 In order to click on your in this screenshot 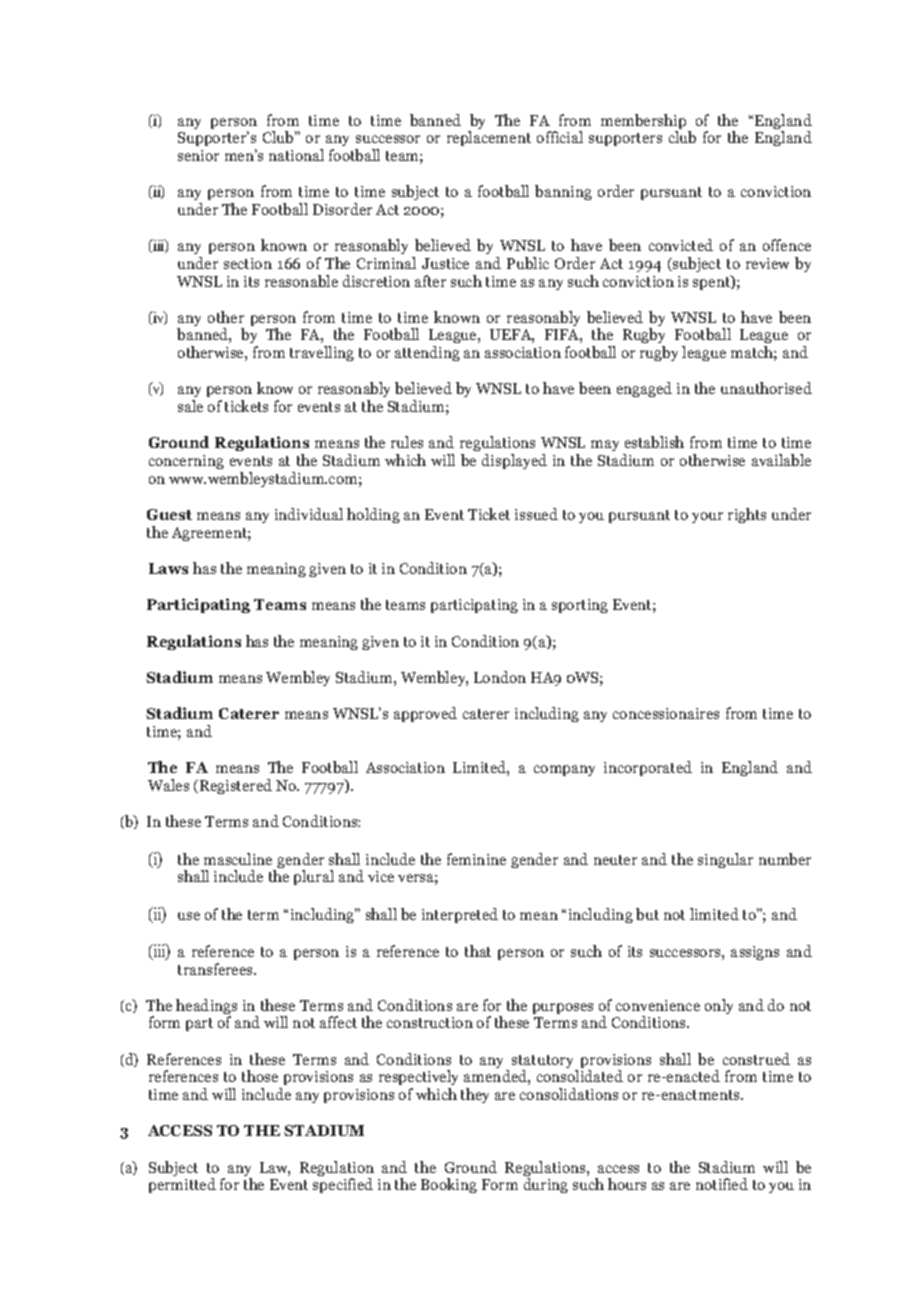, I will do `click(707, 517)`.
